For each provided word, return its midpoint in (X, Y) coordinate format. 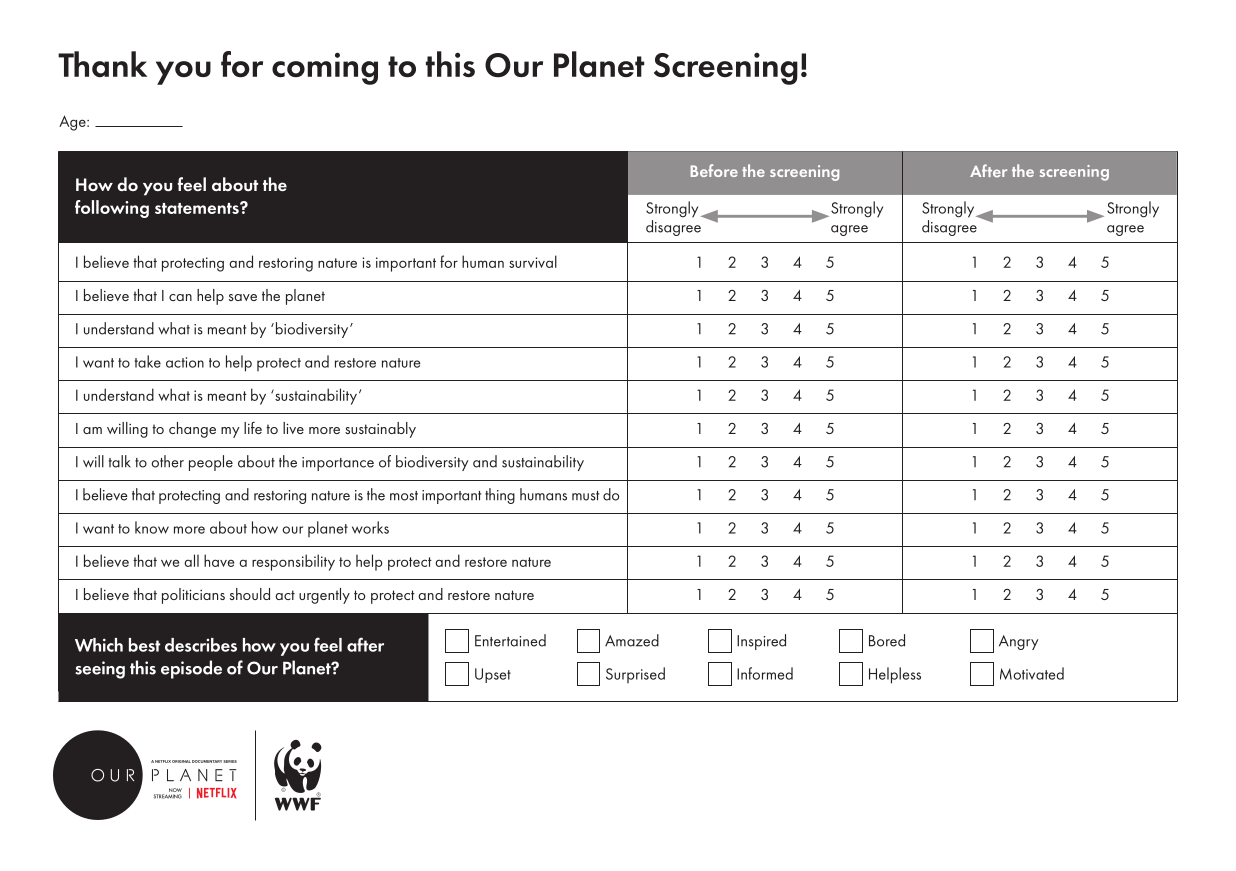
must (585, 496)
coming (325, 68)
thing (500, 496)
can (180, 297)
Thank (102, 64)
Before (714, 170)
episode (191, 669)
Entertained (510, 640)
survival (533, 261)
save (243, 297)
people (211, 463)
